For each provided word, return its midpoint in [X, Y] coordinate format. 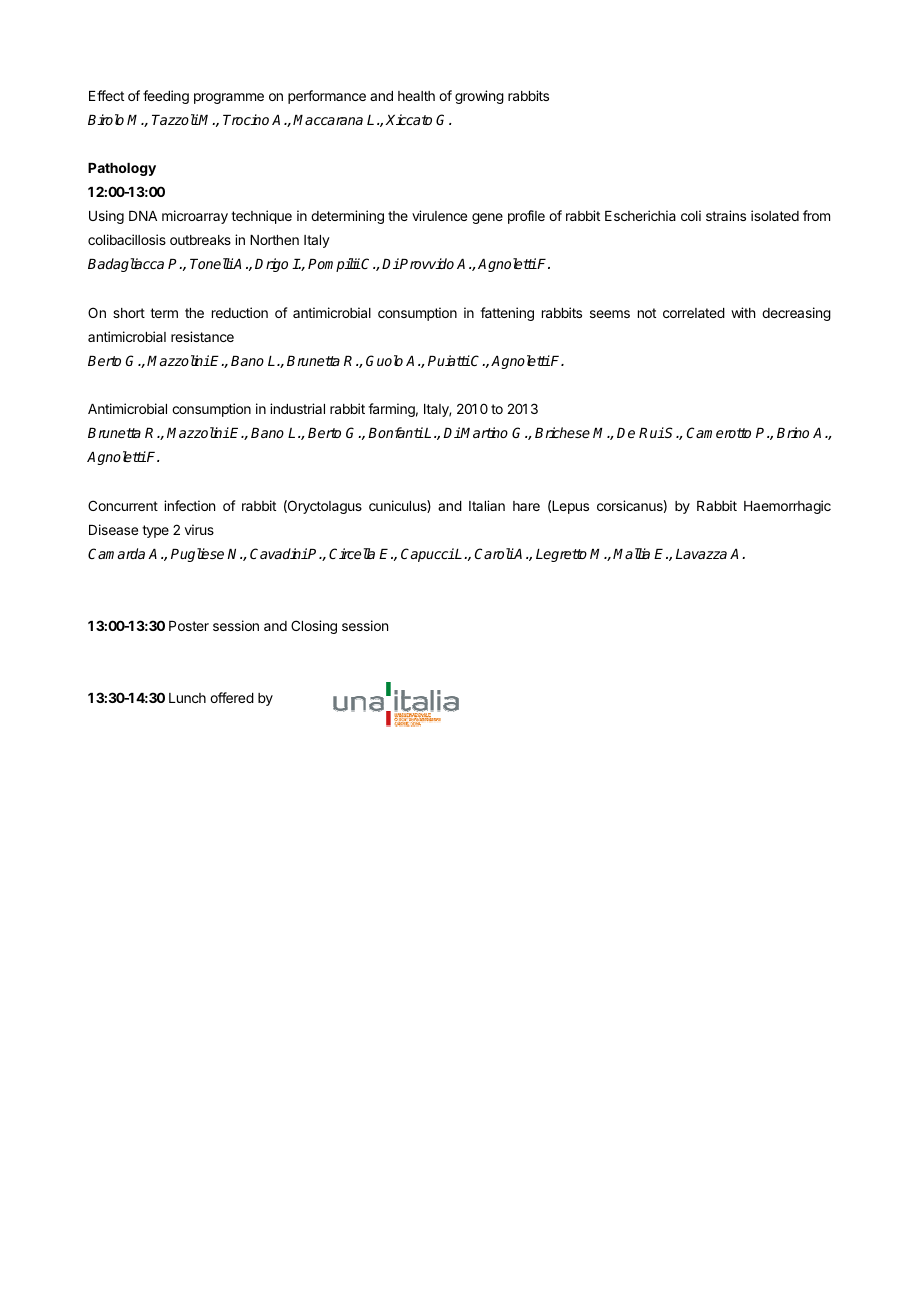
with [743, 312]
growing [479, 97]
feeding [166, 97]
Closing [314, 627]
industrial [297, 408]
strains [726, 215]
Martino [484, 432]
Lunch [187, 698]
